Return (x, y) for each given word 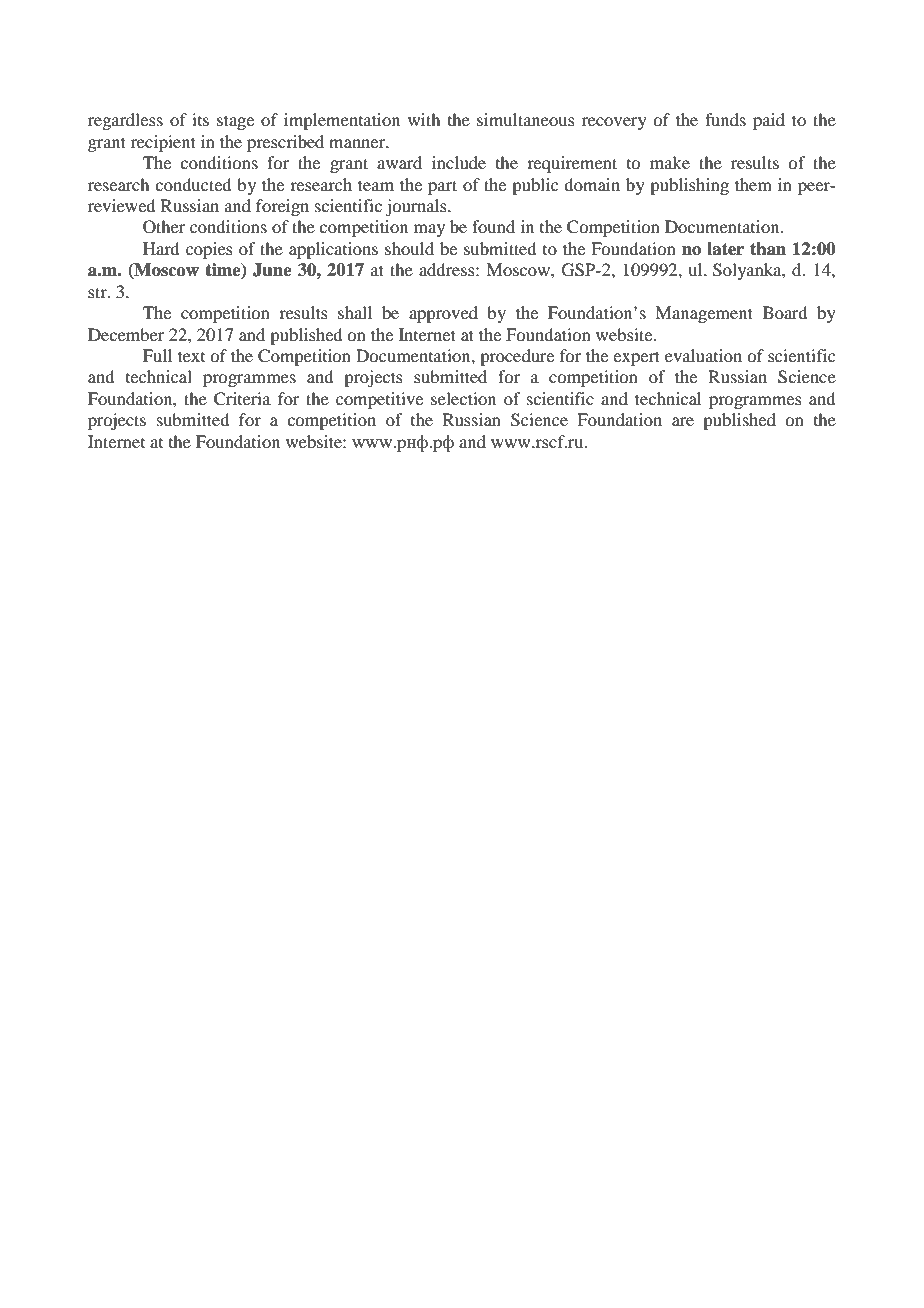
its (200, 119)
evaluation (703, 355)
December (126, 334)
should (409, 248)
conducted (193, 184)
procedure (517, 357)
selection (463, 398)
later (725, 249)
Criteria (242, 399)
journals (417, 207)
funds (725, 119)
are (683, 421)
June (272, 270)
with (424, 119)
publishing (689, 186)
